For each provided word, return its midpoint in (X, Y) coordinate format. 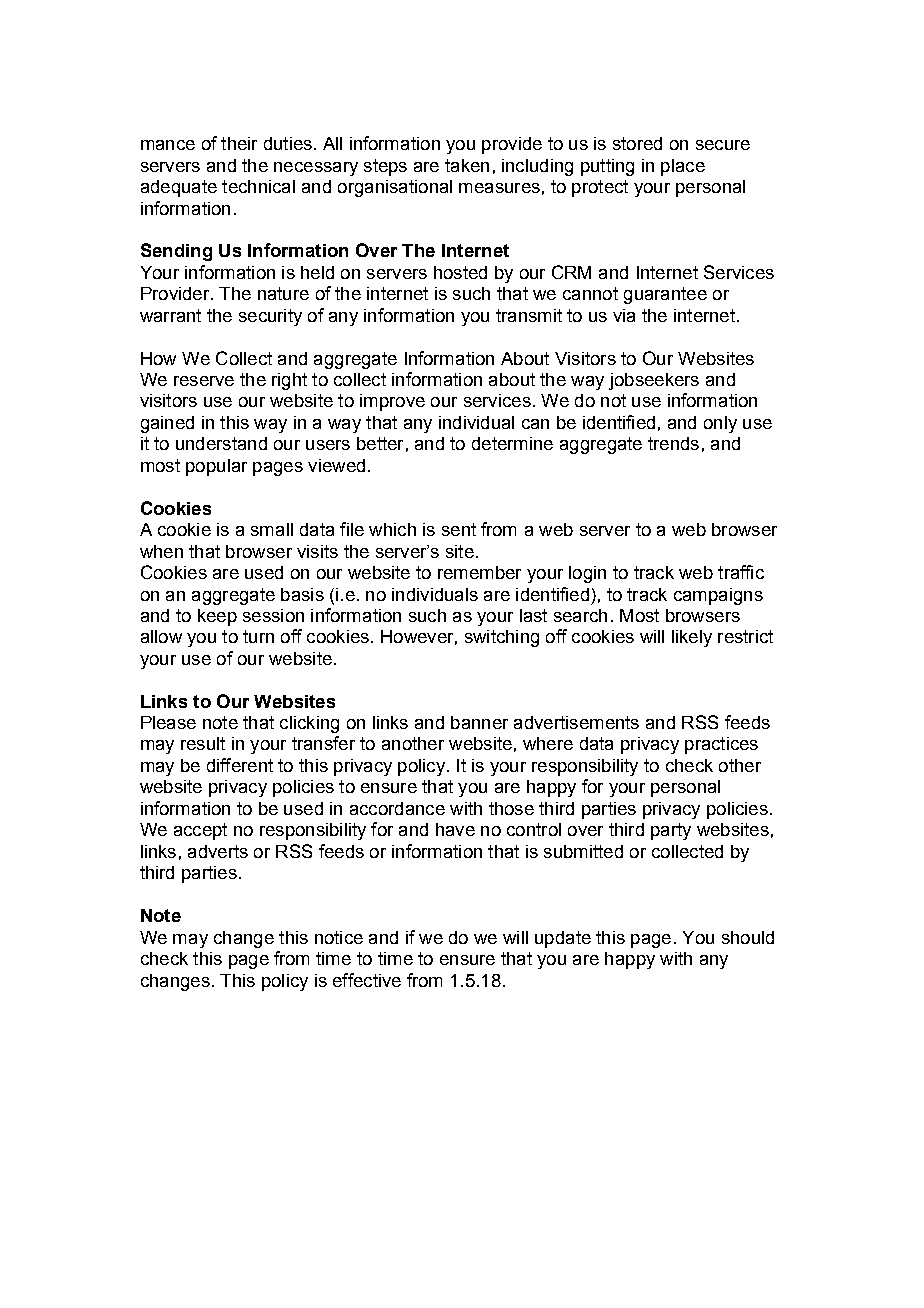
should (748, 937)
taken (467, 165)
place (683, 167)
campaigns (718, 596)
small (272, 529)
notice (339, 937)
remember (479, 572)
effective (367, 980)
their (239, 143)
